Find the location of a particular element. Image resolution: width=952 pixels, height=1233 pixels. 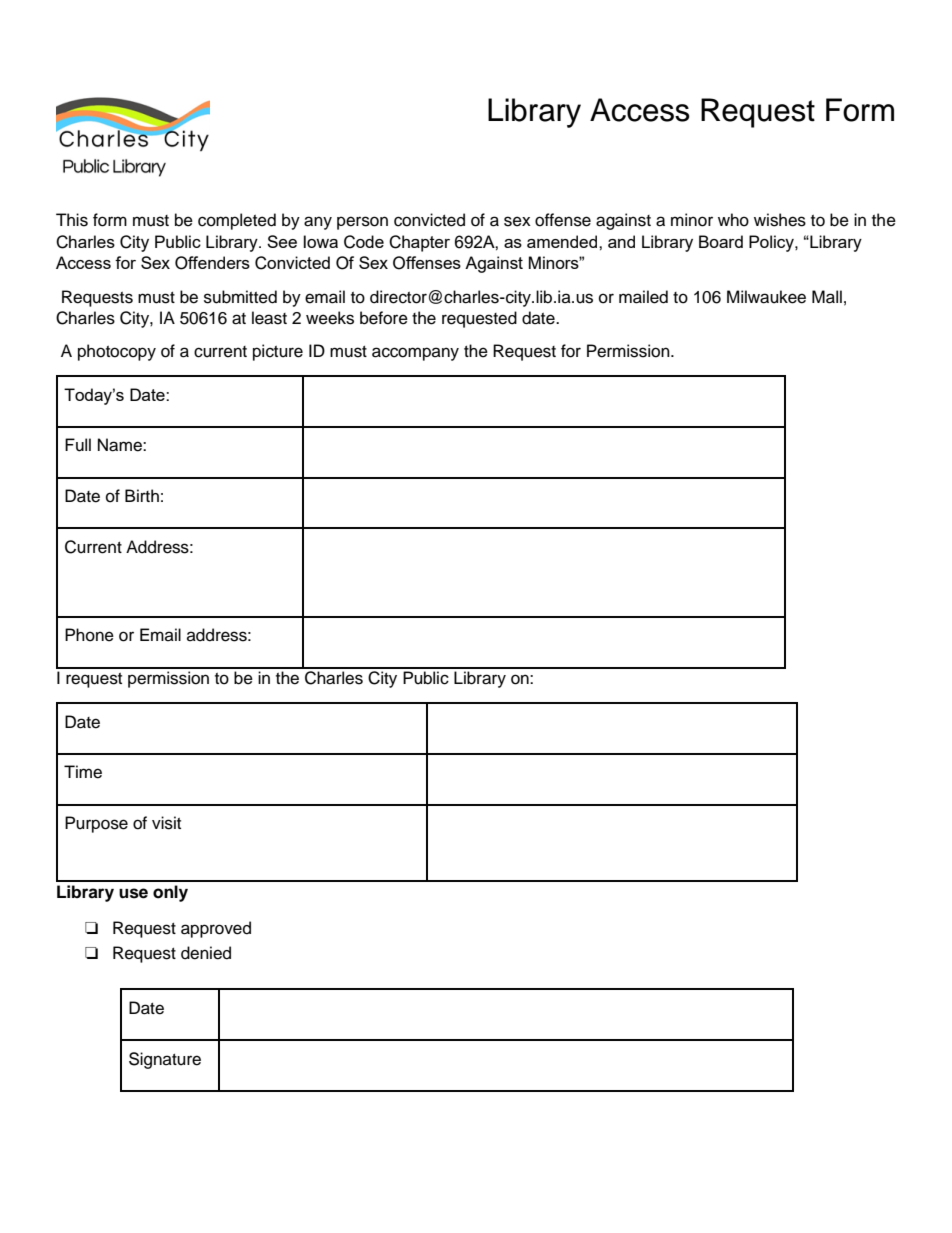

Chapter is located at coordinates (419, 243).
